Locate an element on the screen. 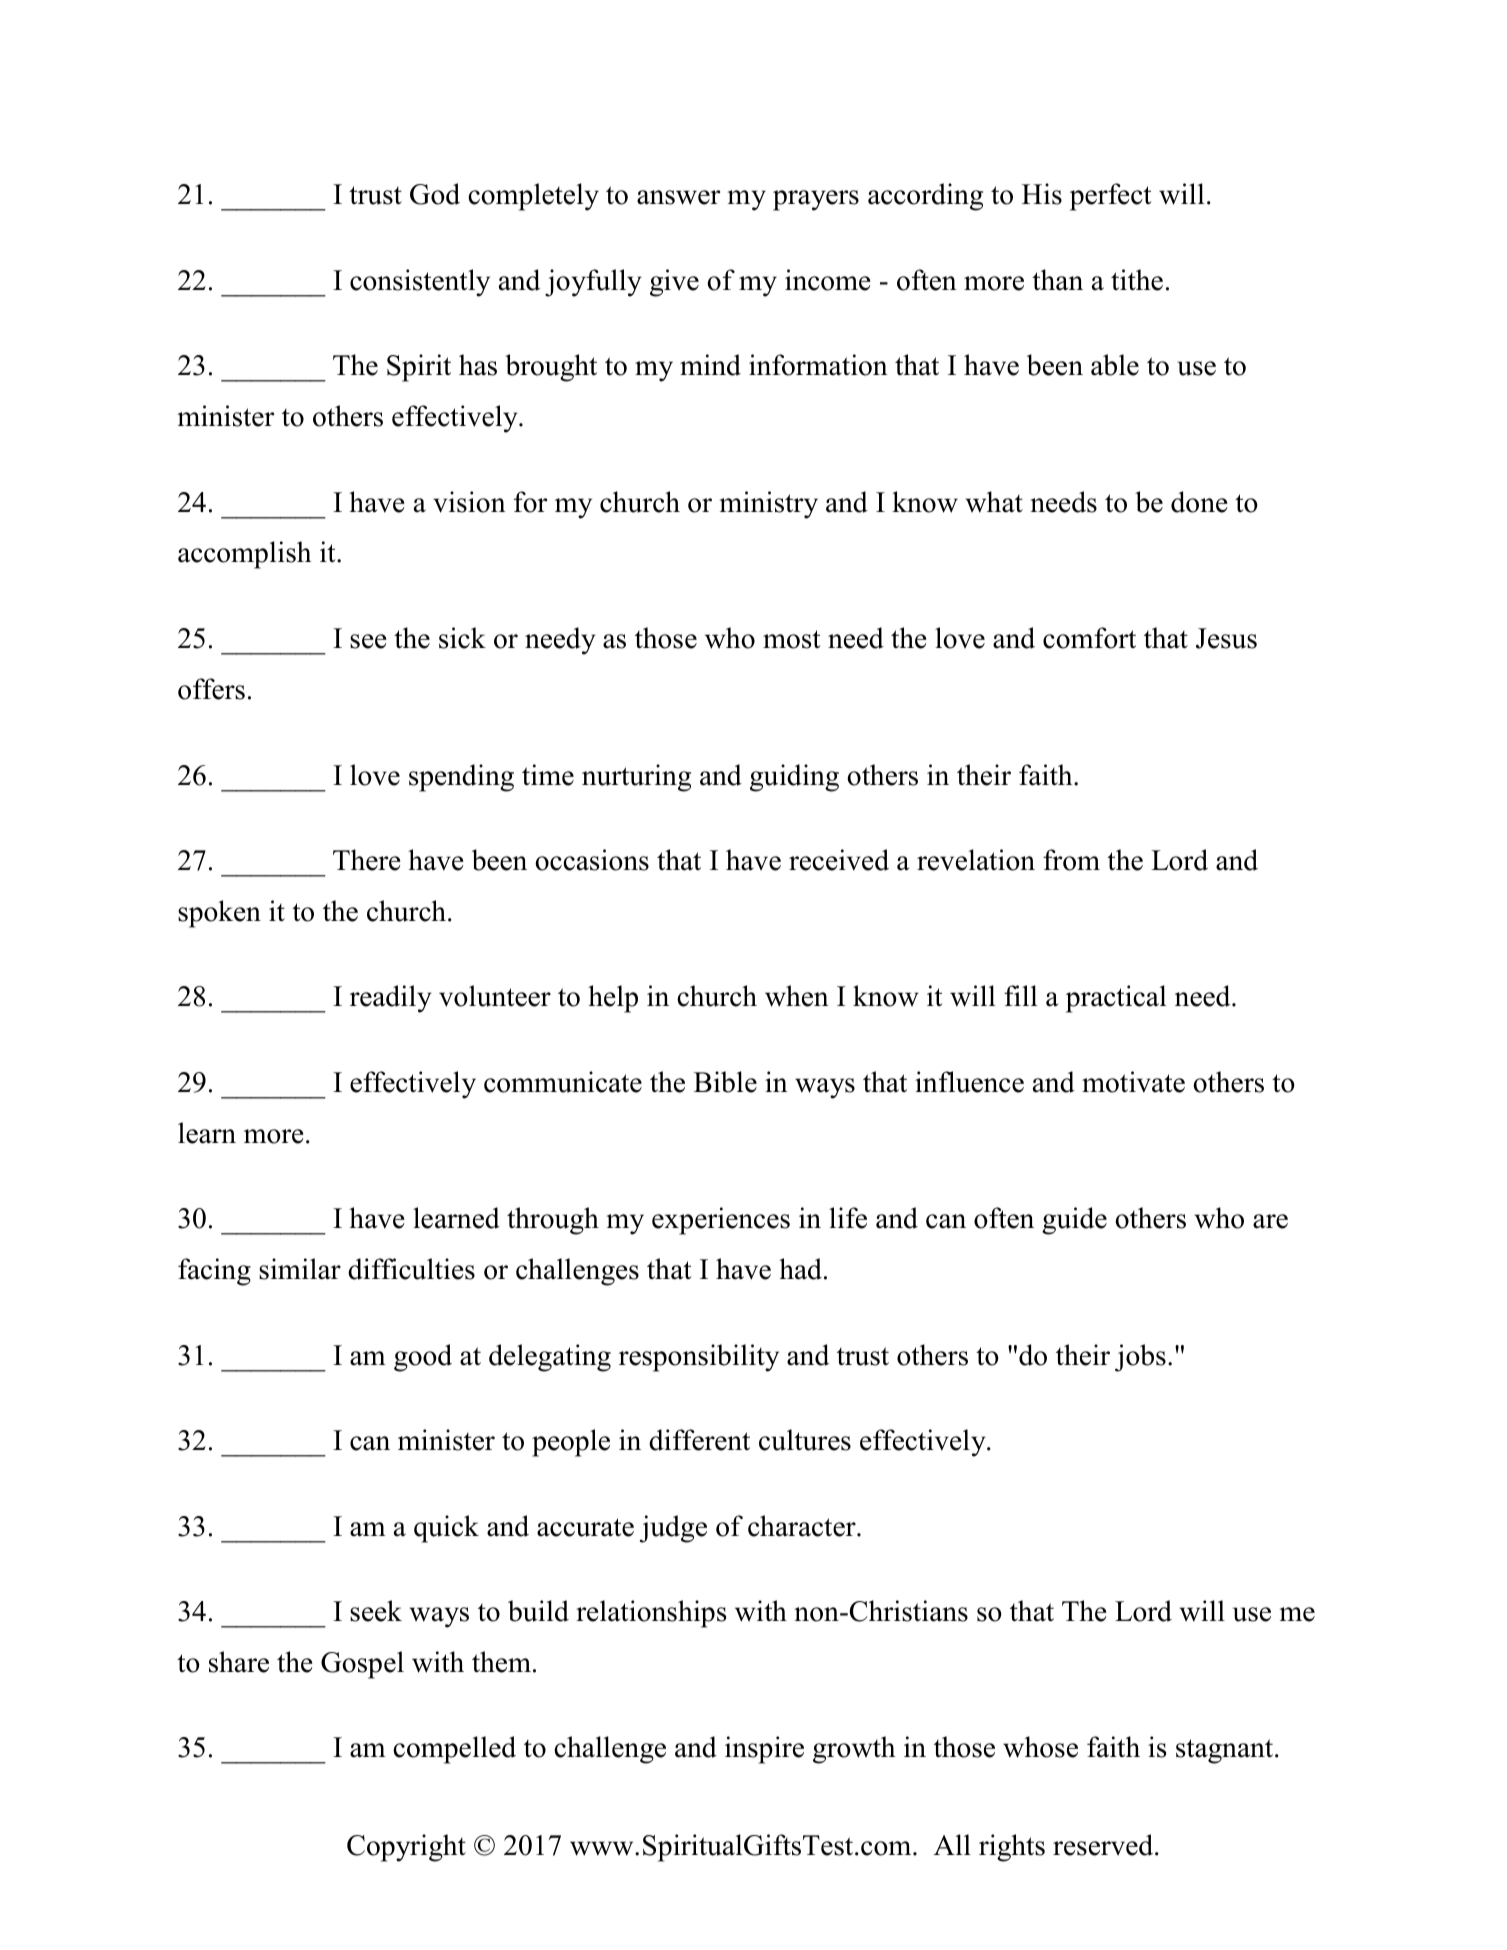 The image size is (1507, 1950). practical is located at coordinates (1116, 999).
